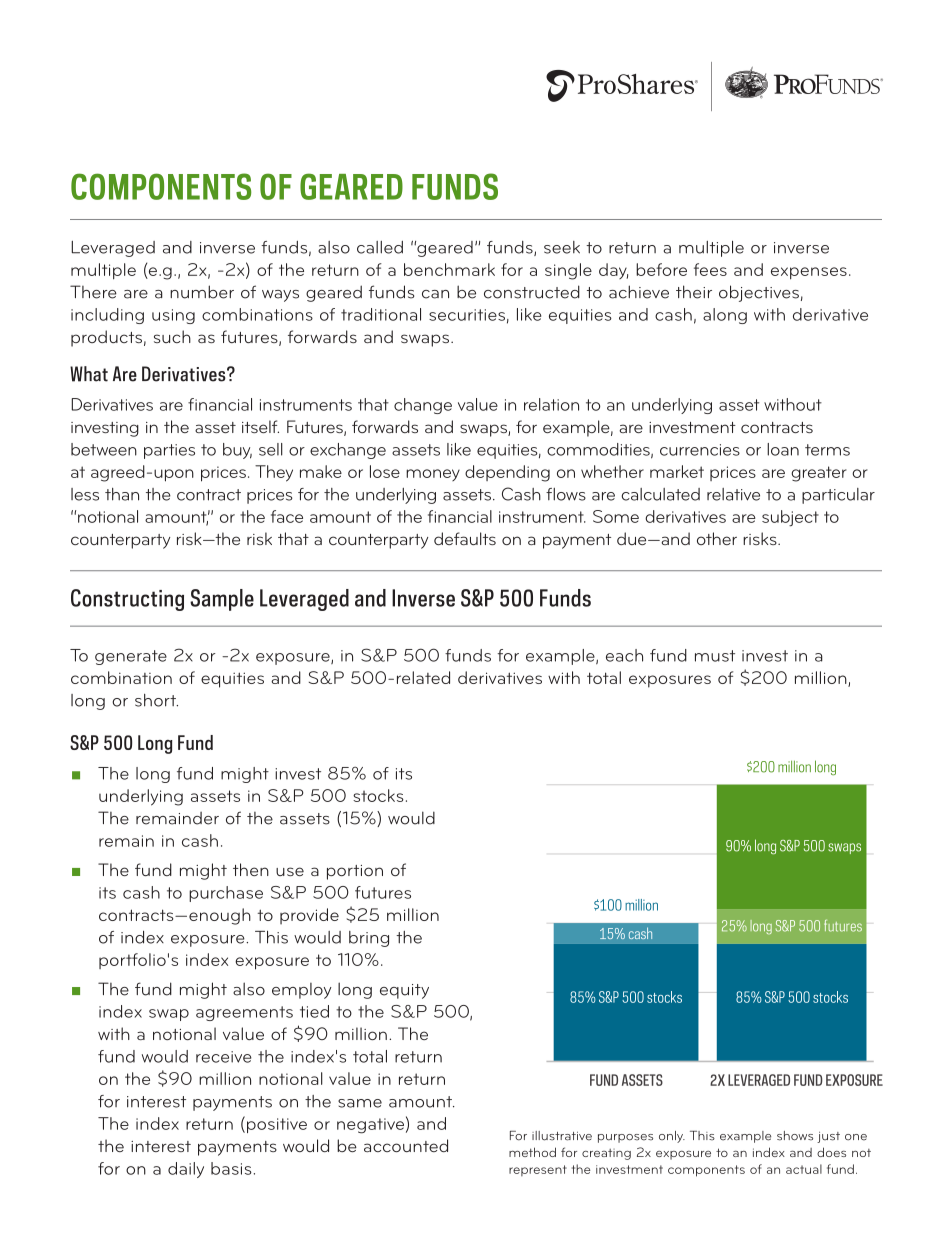 This image has height=1233, width=952. I want to click on objectives, so click(759, 293).
